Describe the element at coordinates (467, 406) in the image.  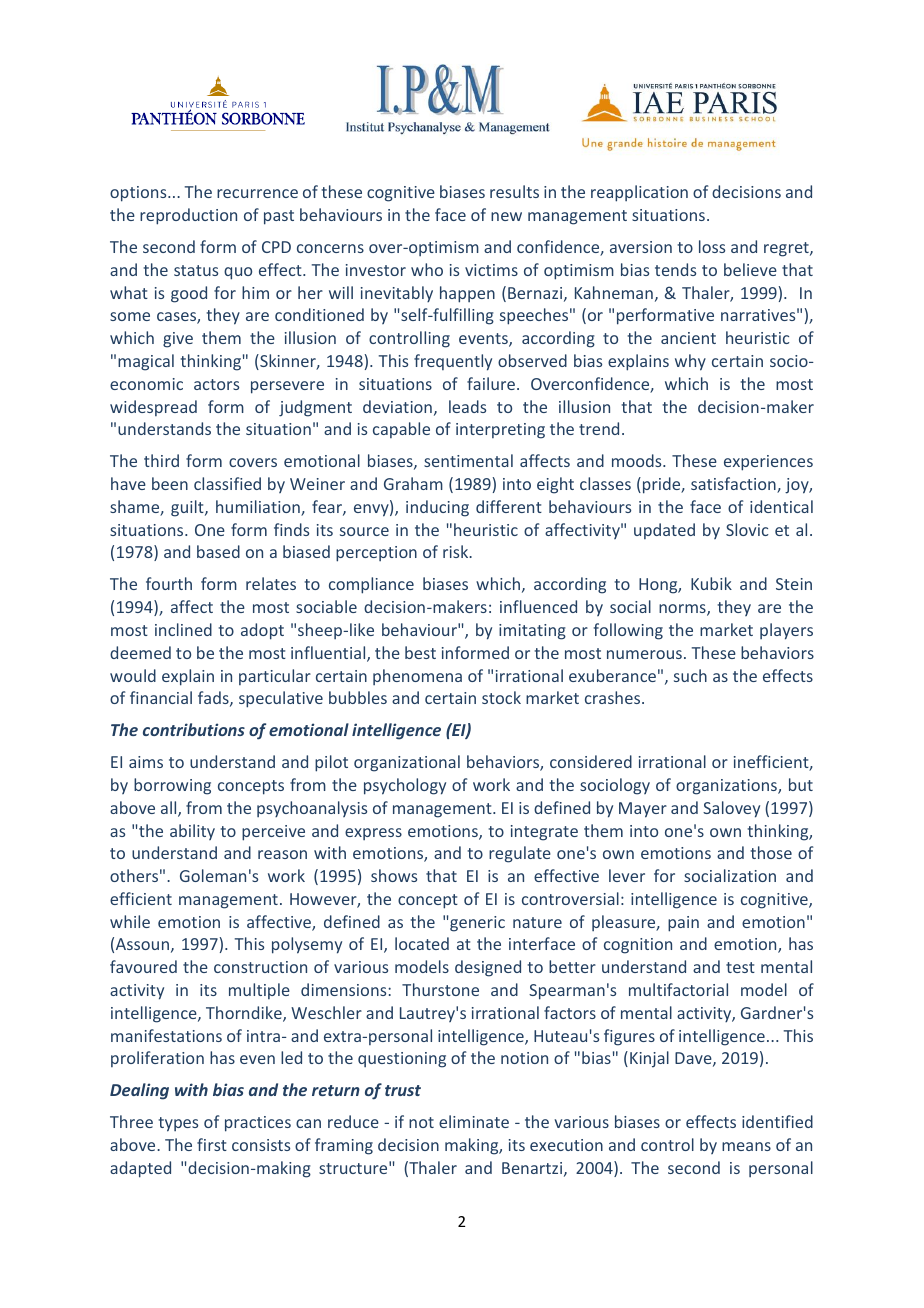
I see `leads` at that location.
